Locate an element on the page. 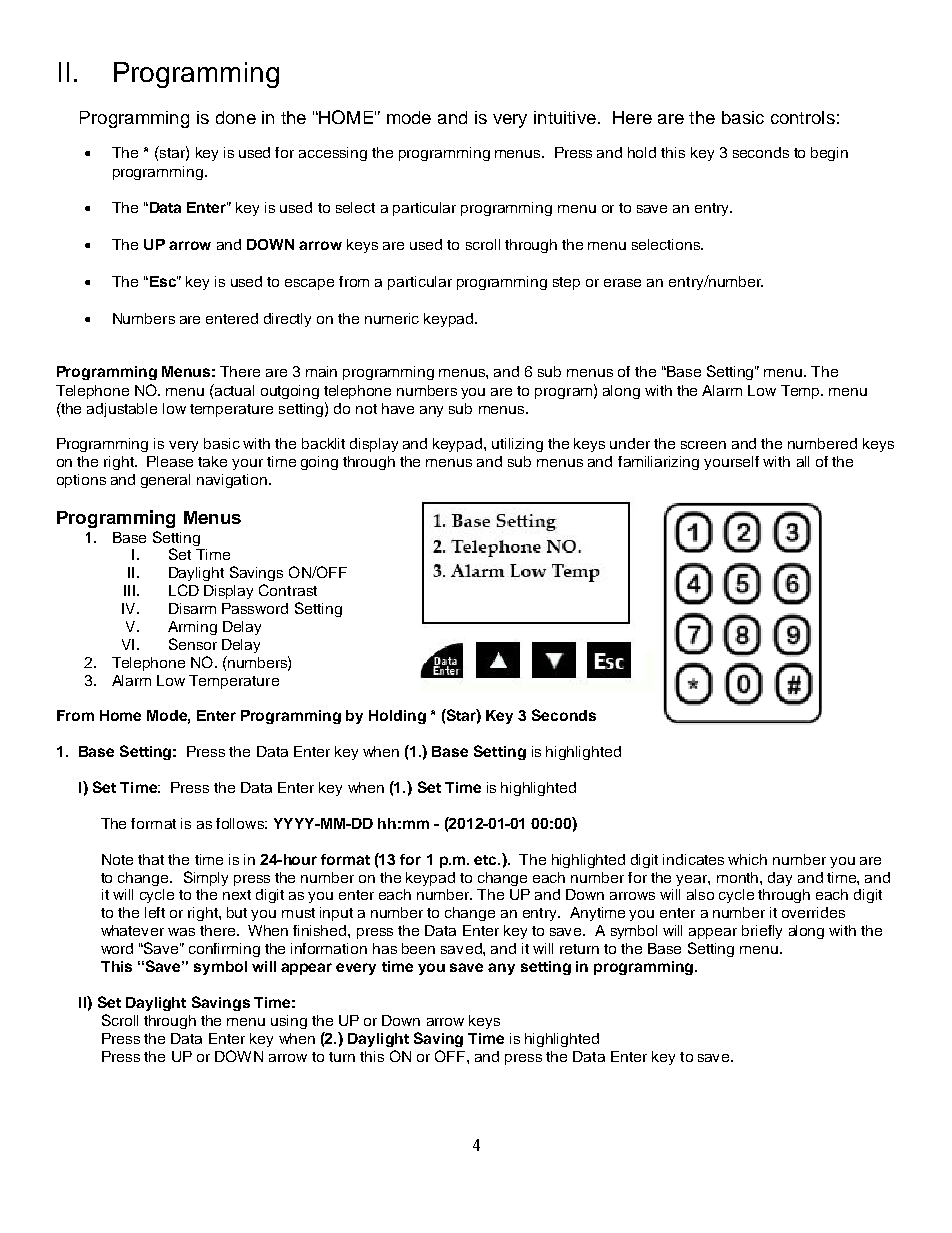 This document has height=1233, width=952. controls is located at coordinates (803, 117).
